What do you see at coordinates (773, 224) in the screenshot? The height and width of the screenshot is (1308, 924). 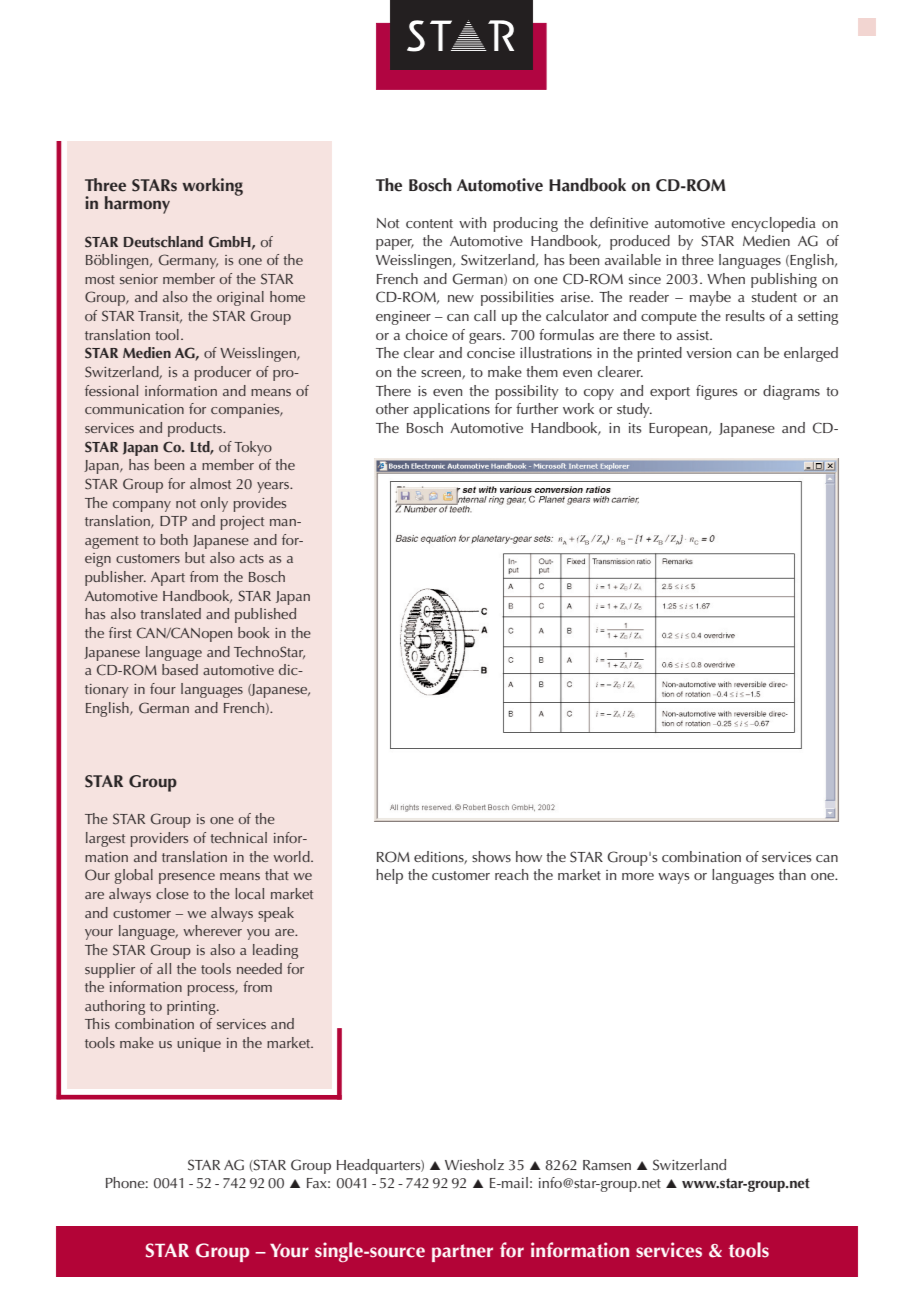 I see `encyclopedia` at bounding box center [773, 224].
